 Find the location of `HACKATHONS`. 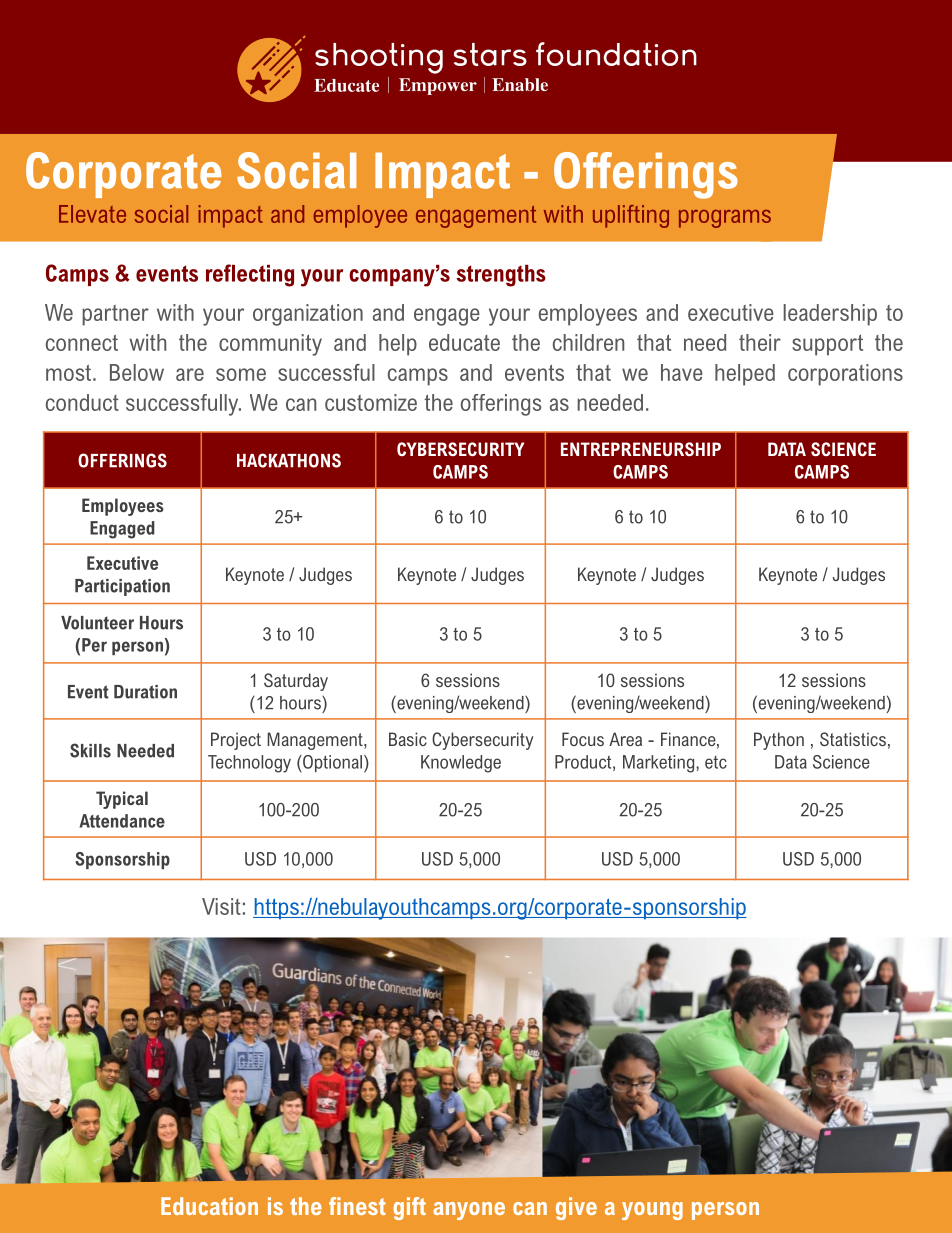

HACKATHONS is located at coordinates (289, 460).
